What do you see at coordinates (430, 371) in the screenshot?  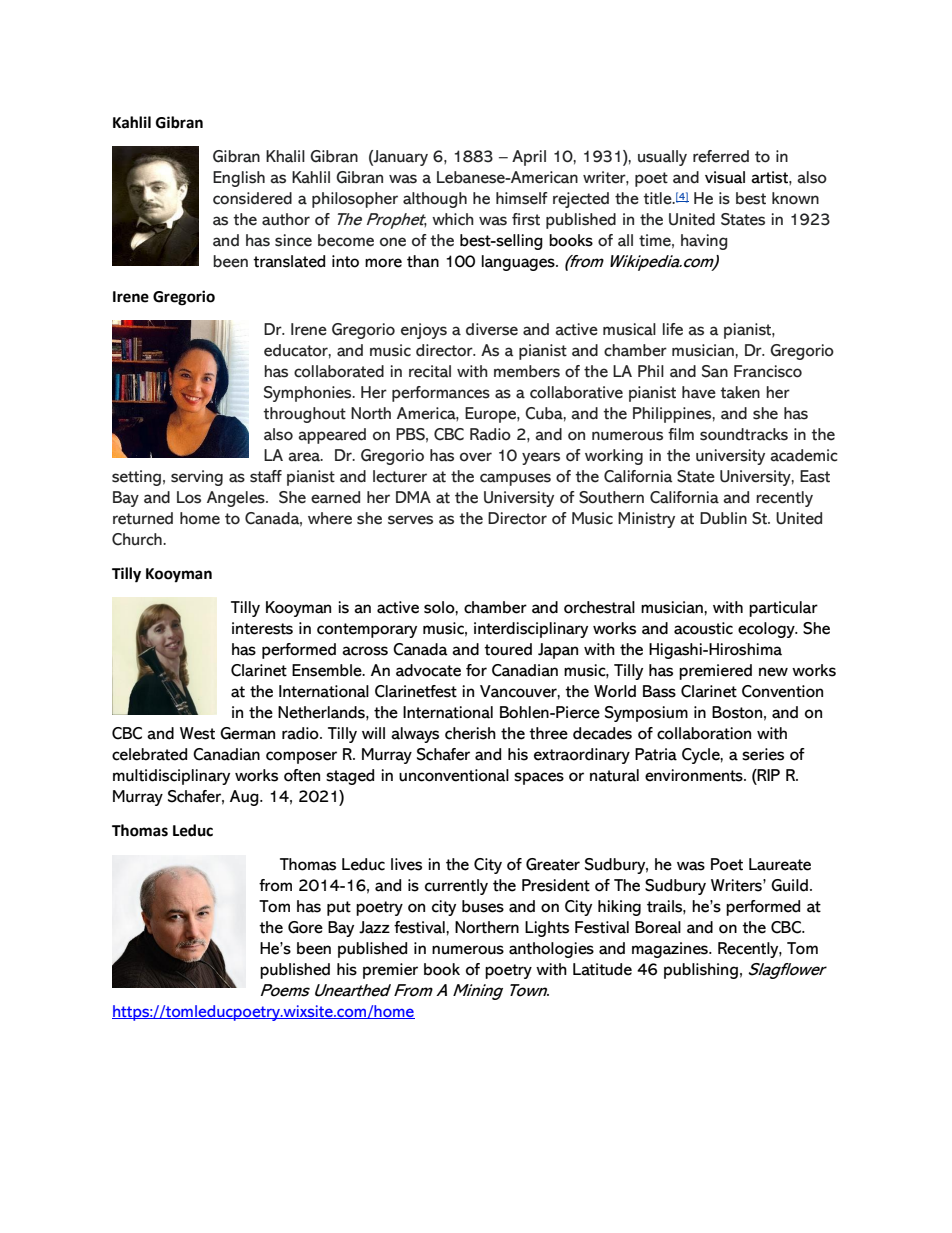 I see `recital` at bounding box center [430, 371].
